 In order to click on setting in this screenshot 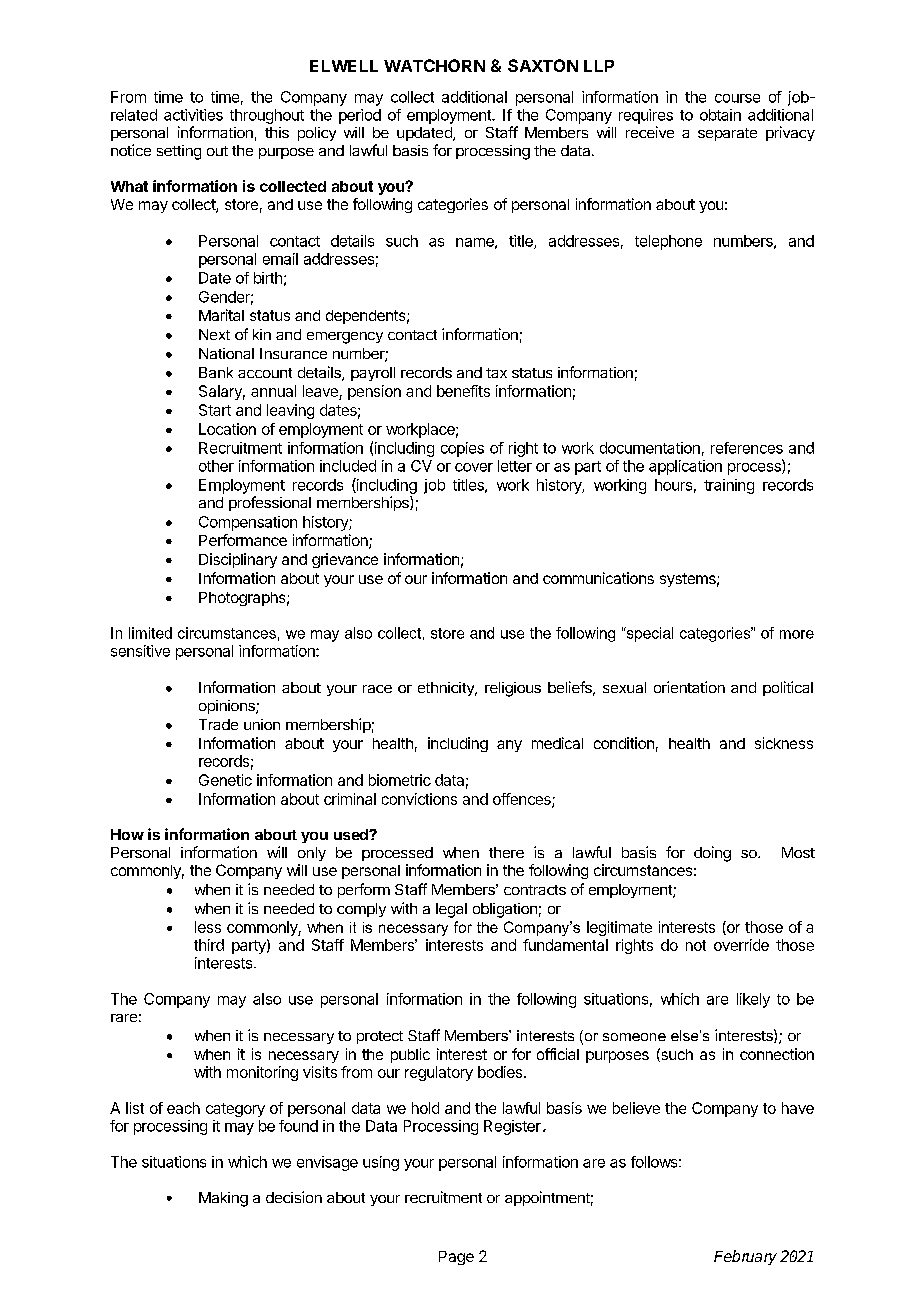, I will do `click(179, 152)`.
